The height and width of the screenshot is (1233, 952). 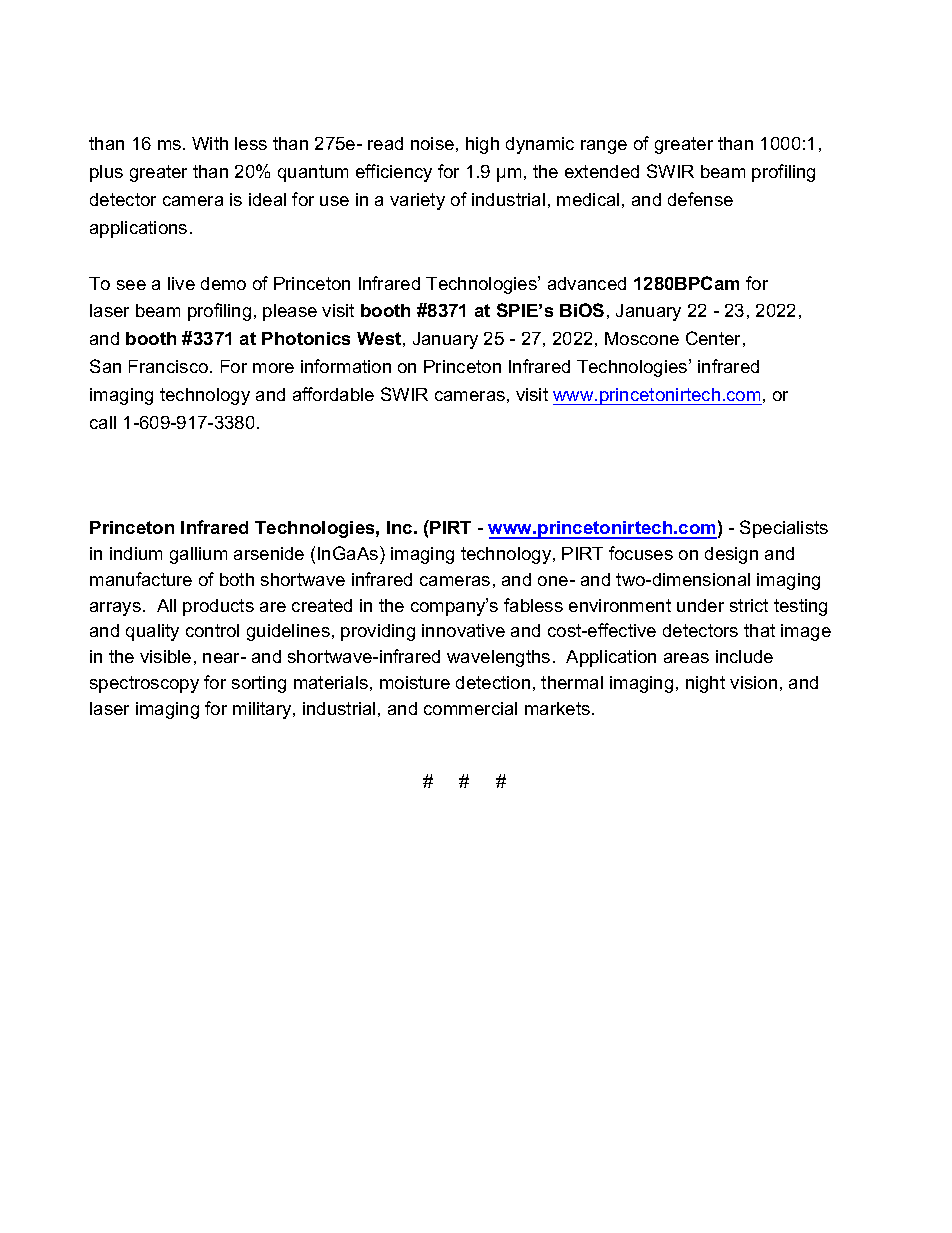 I want to click on call, so click(x=103, y=422).
